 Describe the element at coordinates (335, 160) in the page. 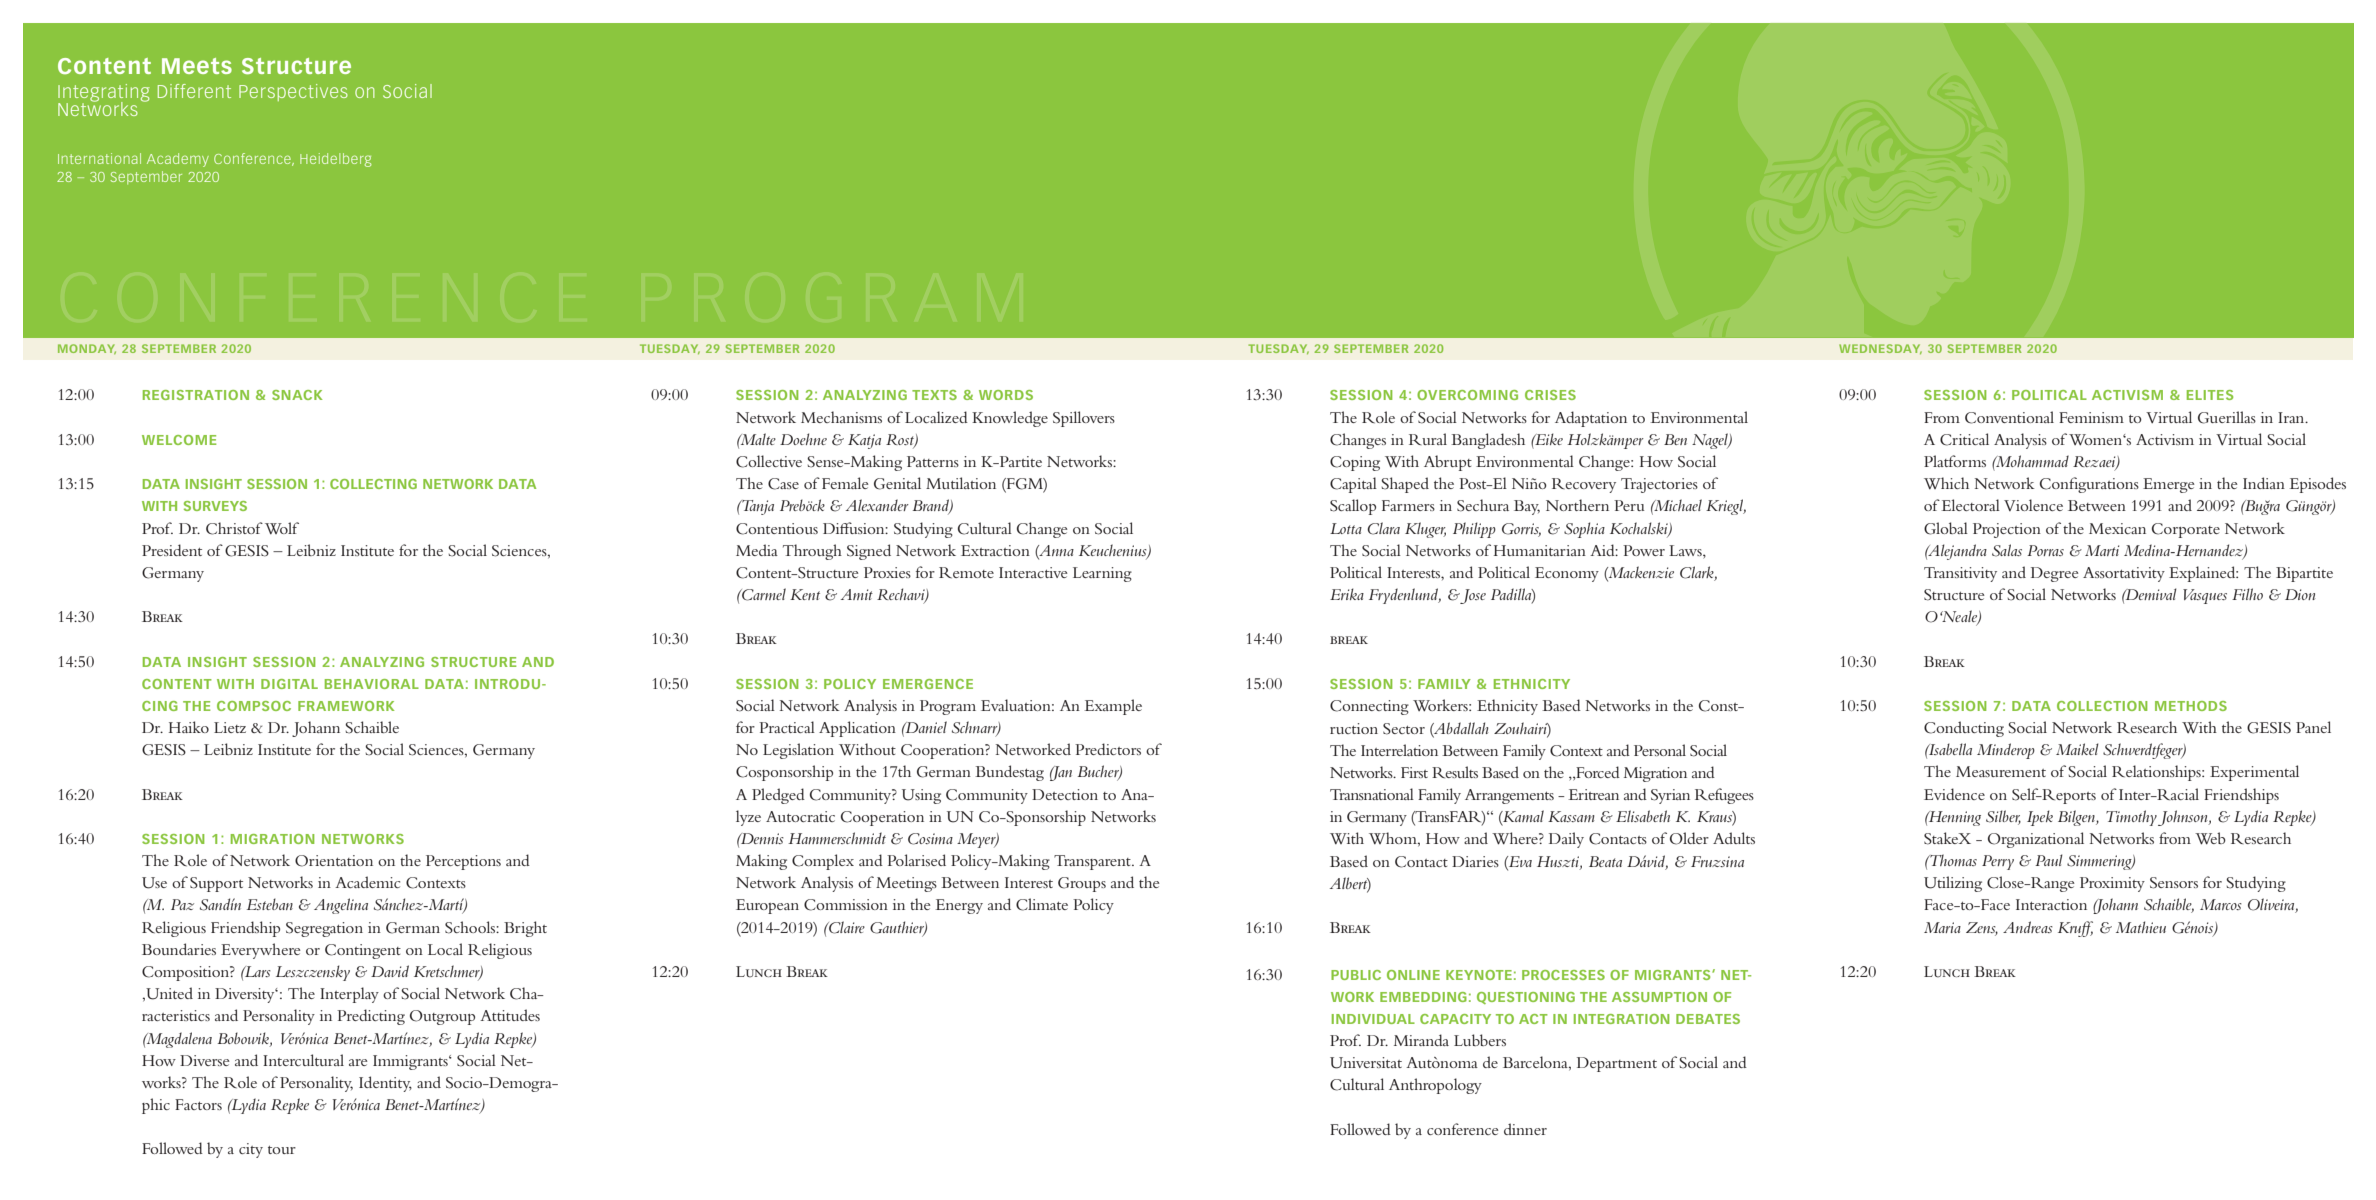

I see `Heidelberg` at that location.
